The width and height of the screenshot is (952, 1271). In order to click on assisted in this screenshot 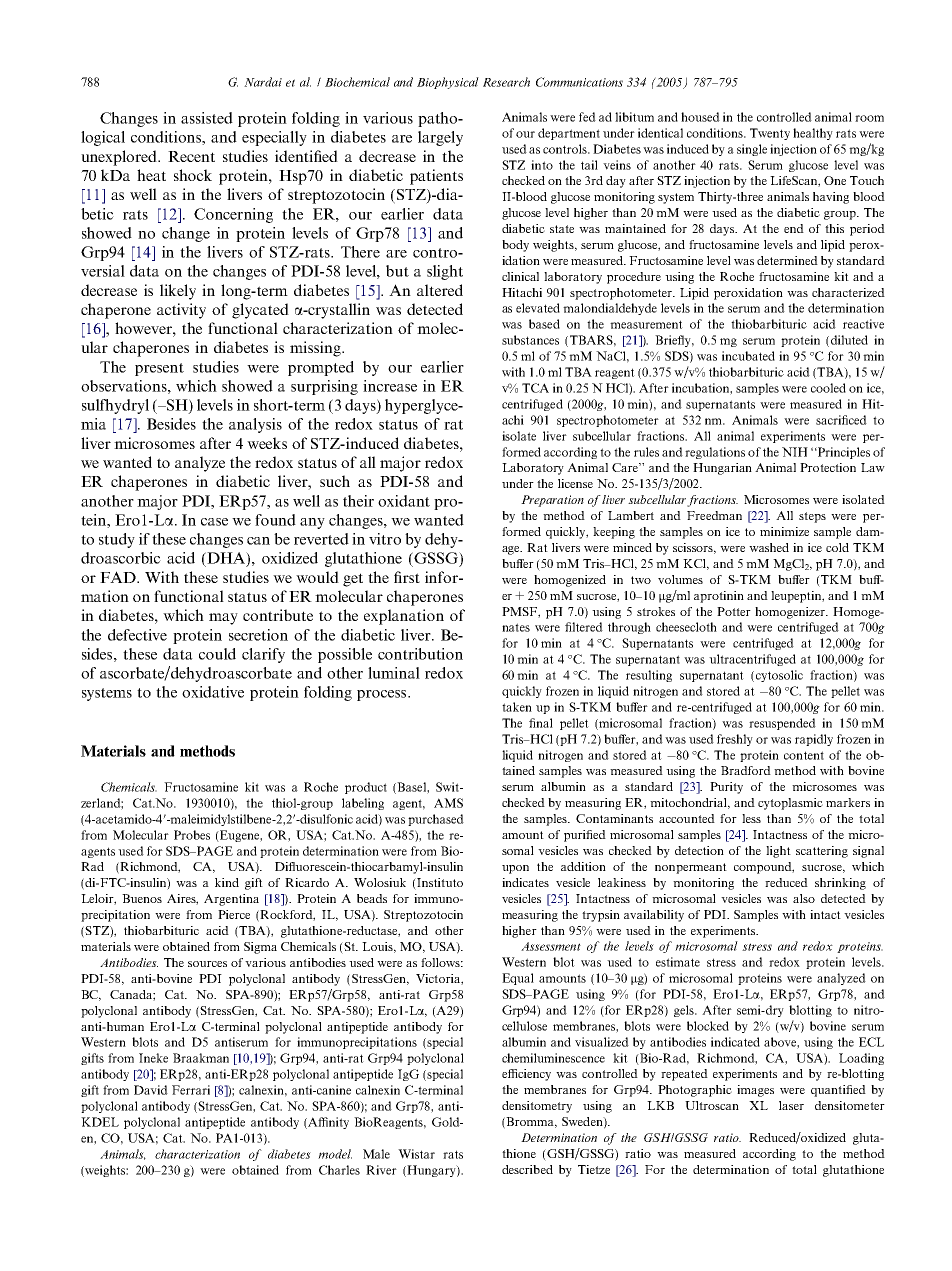, I will do `click(207, 118)`.
